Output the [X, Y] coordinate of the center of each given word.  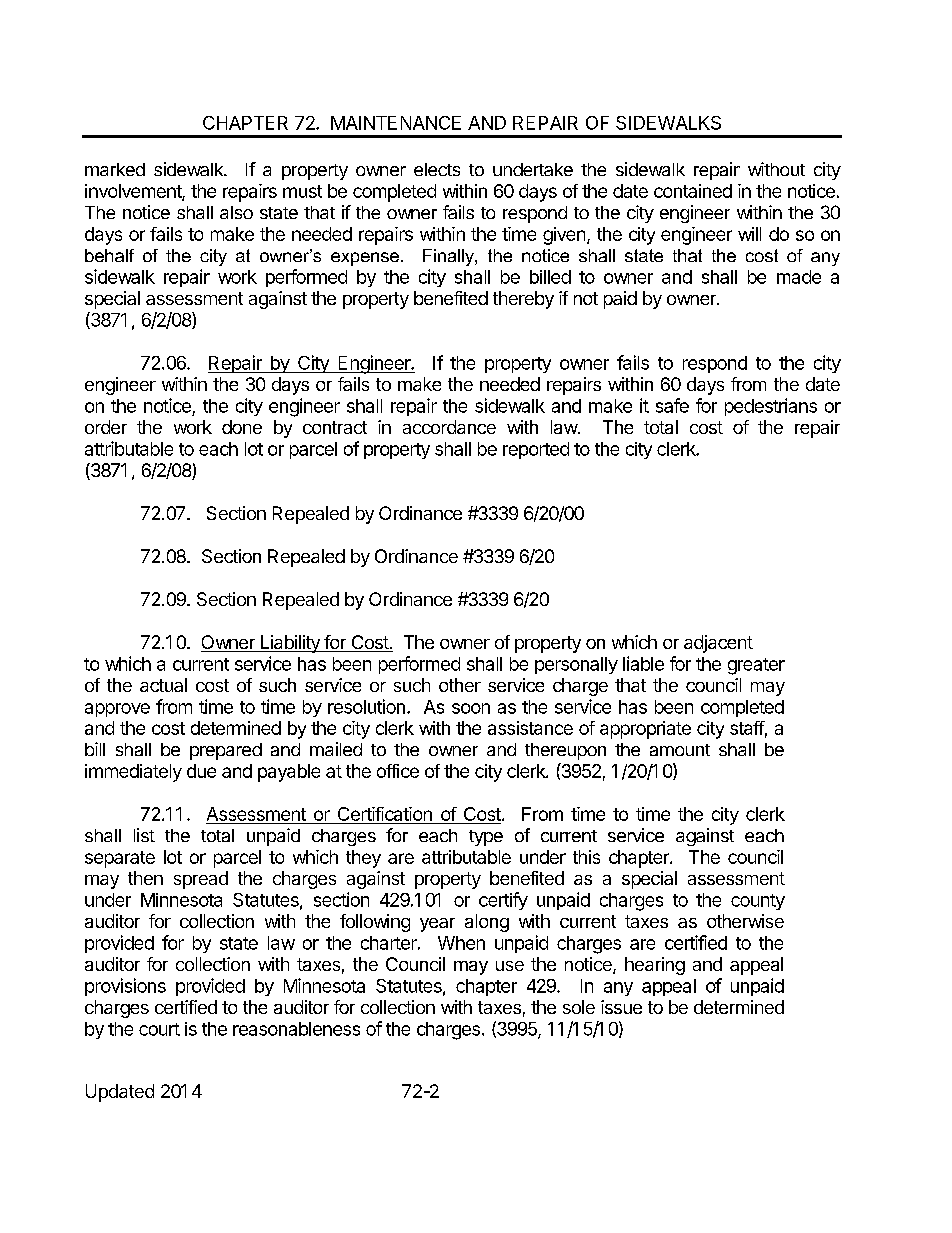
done [242, 427]
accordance [449, 427]
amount [680, 750]
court [159, 1029]
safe [672, 405]
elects [437, 169]
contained [693, 191]
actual [163, 685]
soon [471, 708]
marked [115, 169]
